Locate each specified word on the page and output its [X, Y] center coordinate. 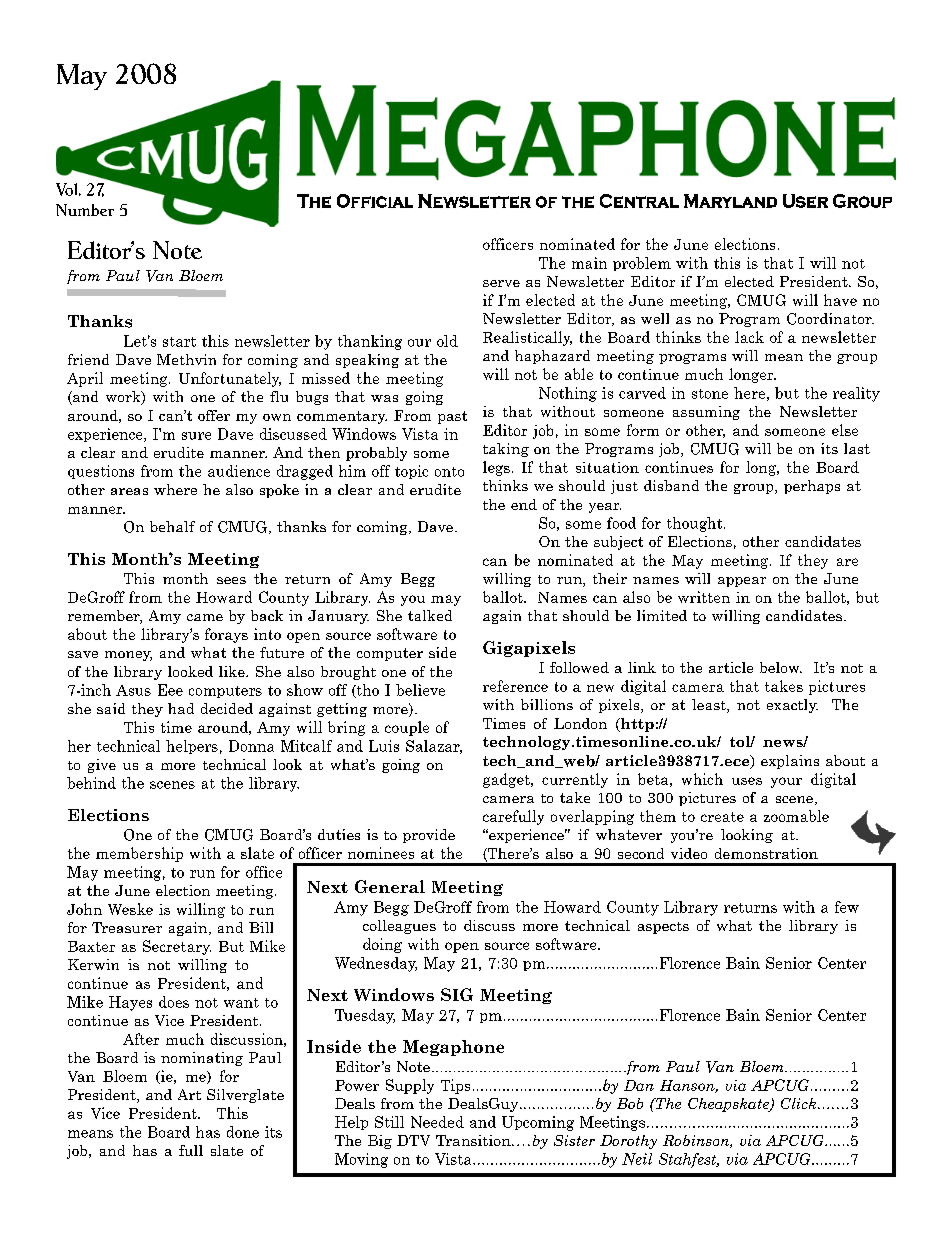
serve [501, 283]
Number [85, 210]
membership [139, 854]
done [243, 1132]
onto [449, 472]
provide [429, 836]
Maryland [730, 201]
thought [696, 524]
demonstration [766, 853]
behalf [172, 526]
